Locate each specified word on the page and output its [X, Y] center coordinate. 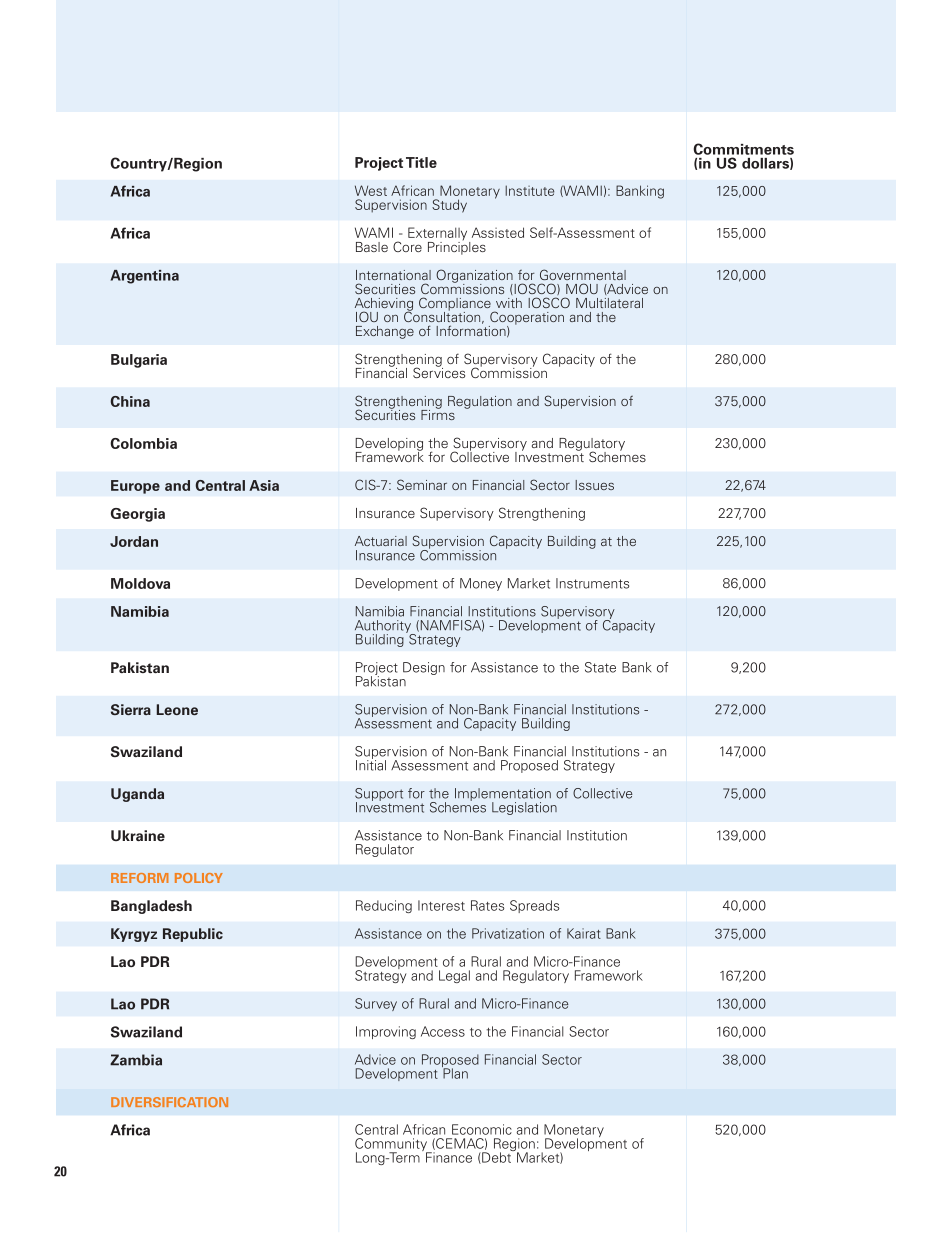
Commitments [743, 149]
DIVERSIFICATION [169, 1102]
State [600, 667]
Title [421, 162]
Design [424, 668]
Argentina [144, 277]
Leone [177, 709]
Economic [482, 1129]
